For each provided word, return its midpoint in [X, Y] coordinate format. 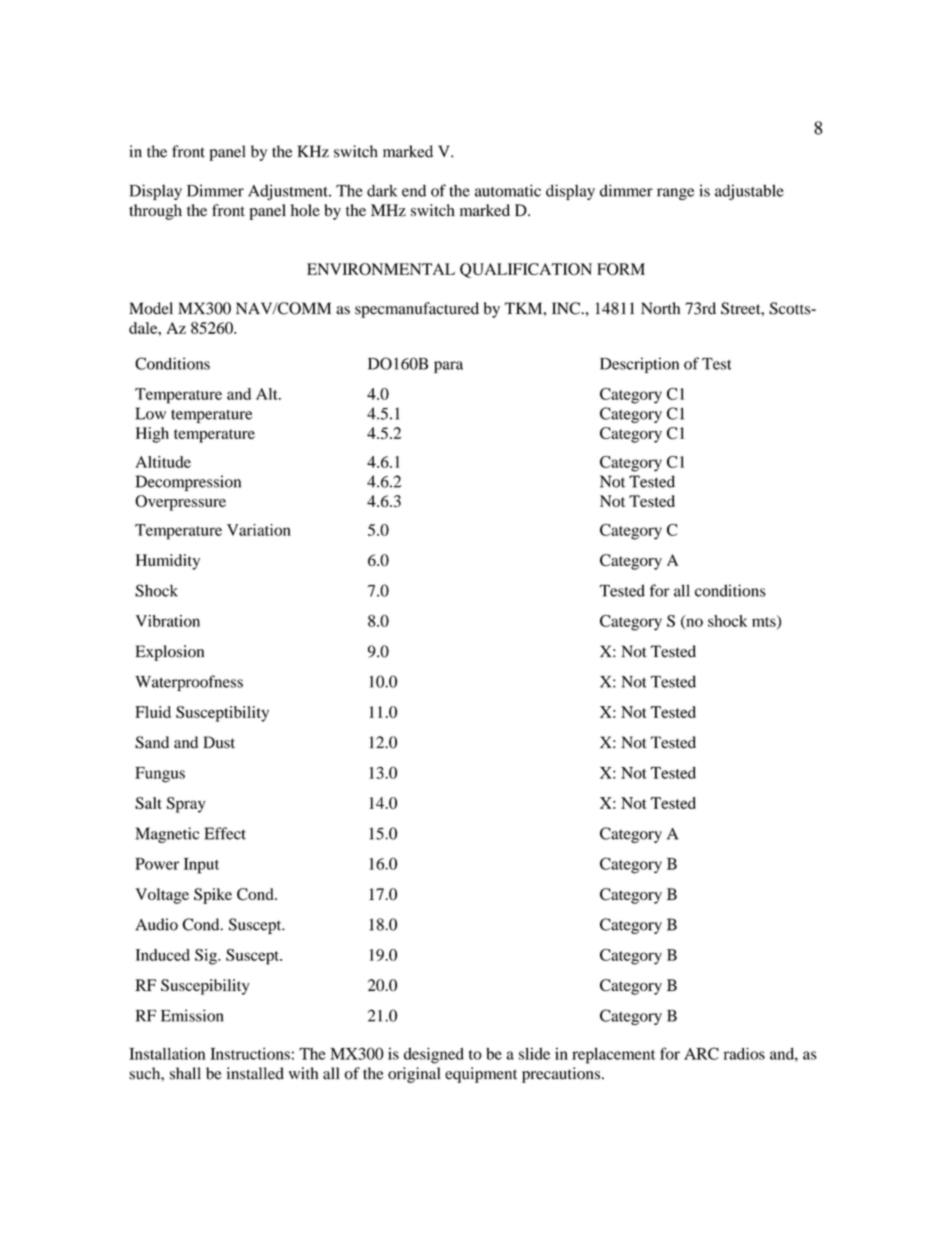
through [155, 212]
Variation [259, 530]
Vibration [168, 621]
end [414, 190]
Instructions [250, 1053]
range [675, 194]
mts [765, 622]
